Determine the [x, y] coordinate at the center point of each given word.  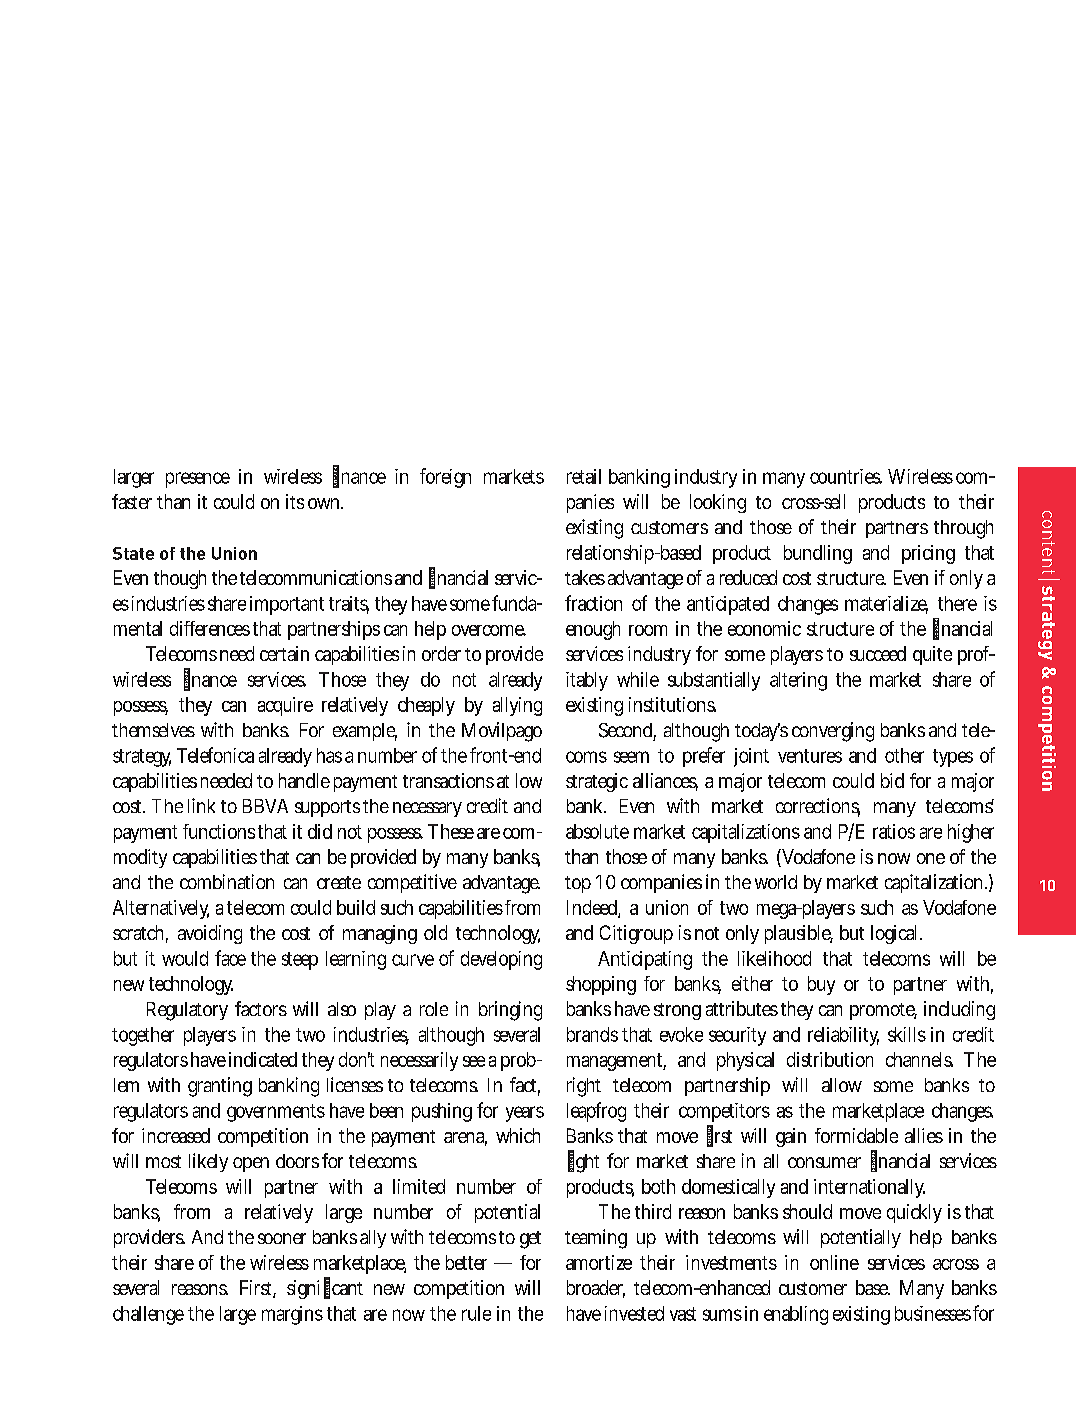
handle [304, 780]
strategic [597, 782]
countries [846, 476]
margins [292, 1315]
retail [584, 476]
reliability [843, 1036]
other [904, 755]
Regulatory [187, 1011]
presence [198, 480]
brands [592, 1034]
